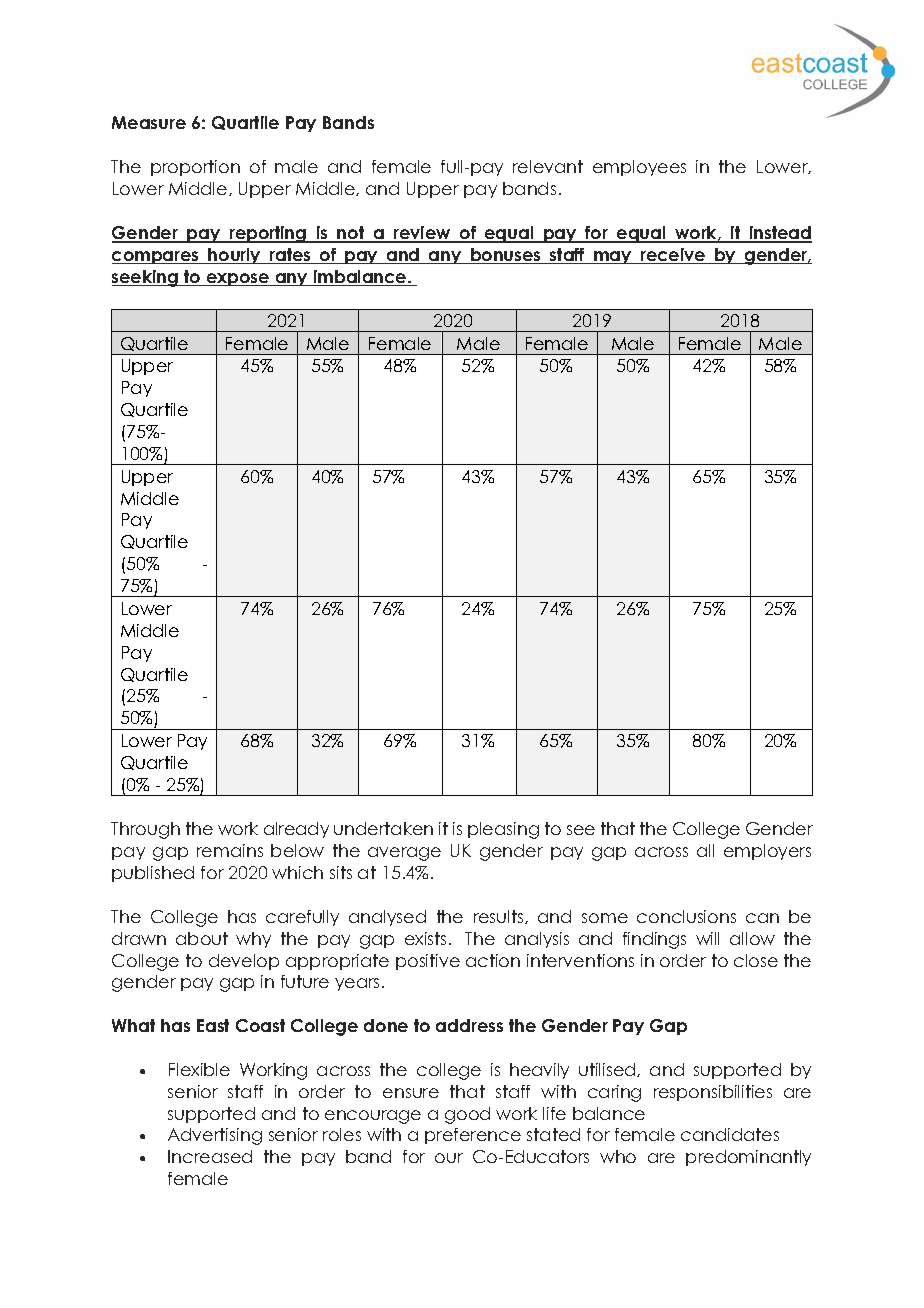 Image resolution: width=924 pixels, height=1308 pixels. I want to click on conclusions, so click(686, 916).
